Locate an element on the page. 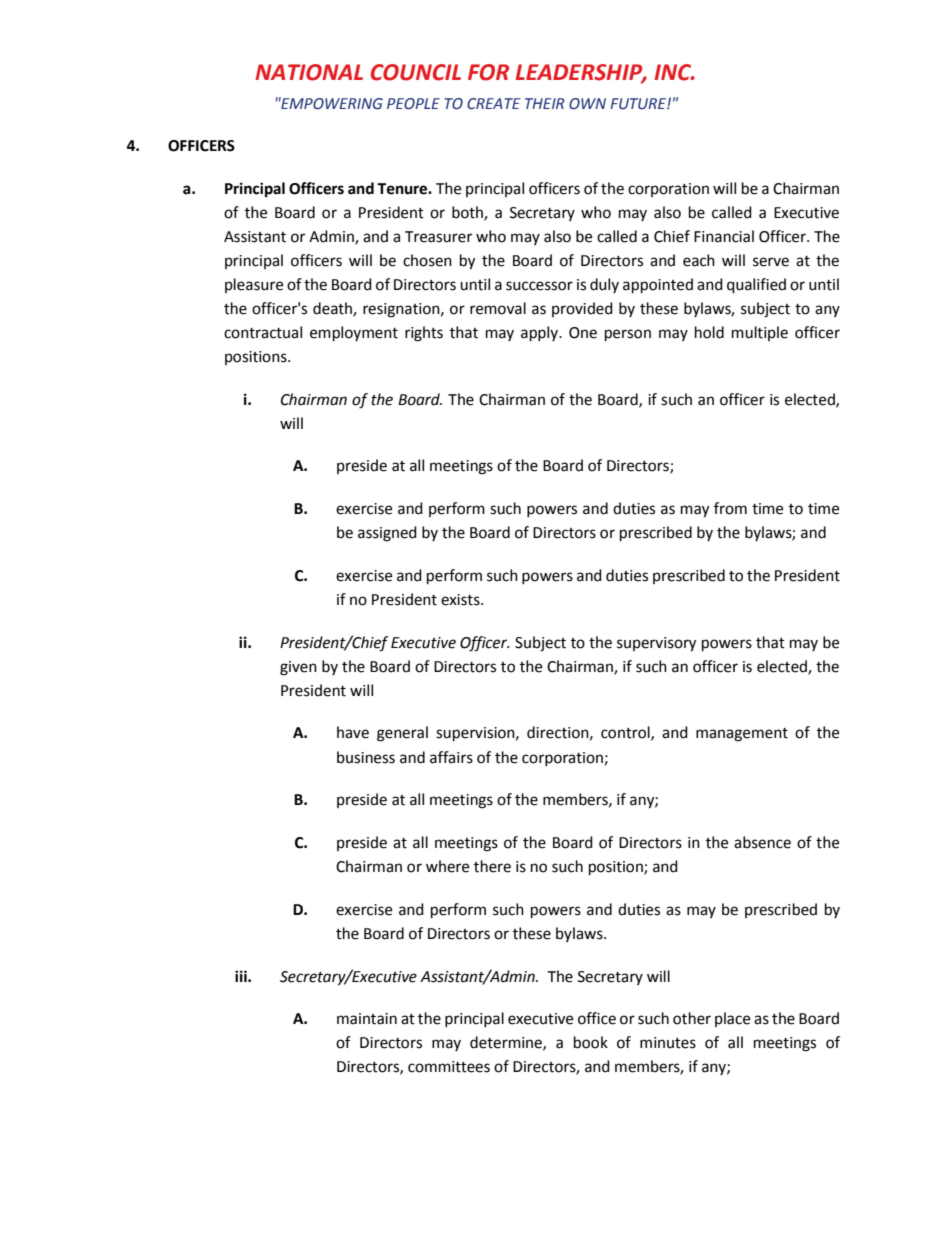  absence is located at coordinates (762, 842).
